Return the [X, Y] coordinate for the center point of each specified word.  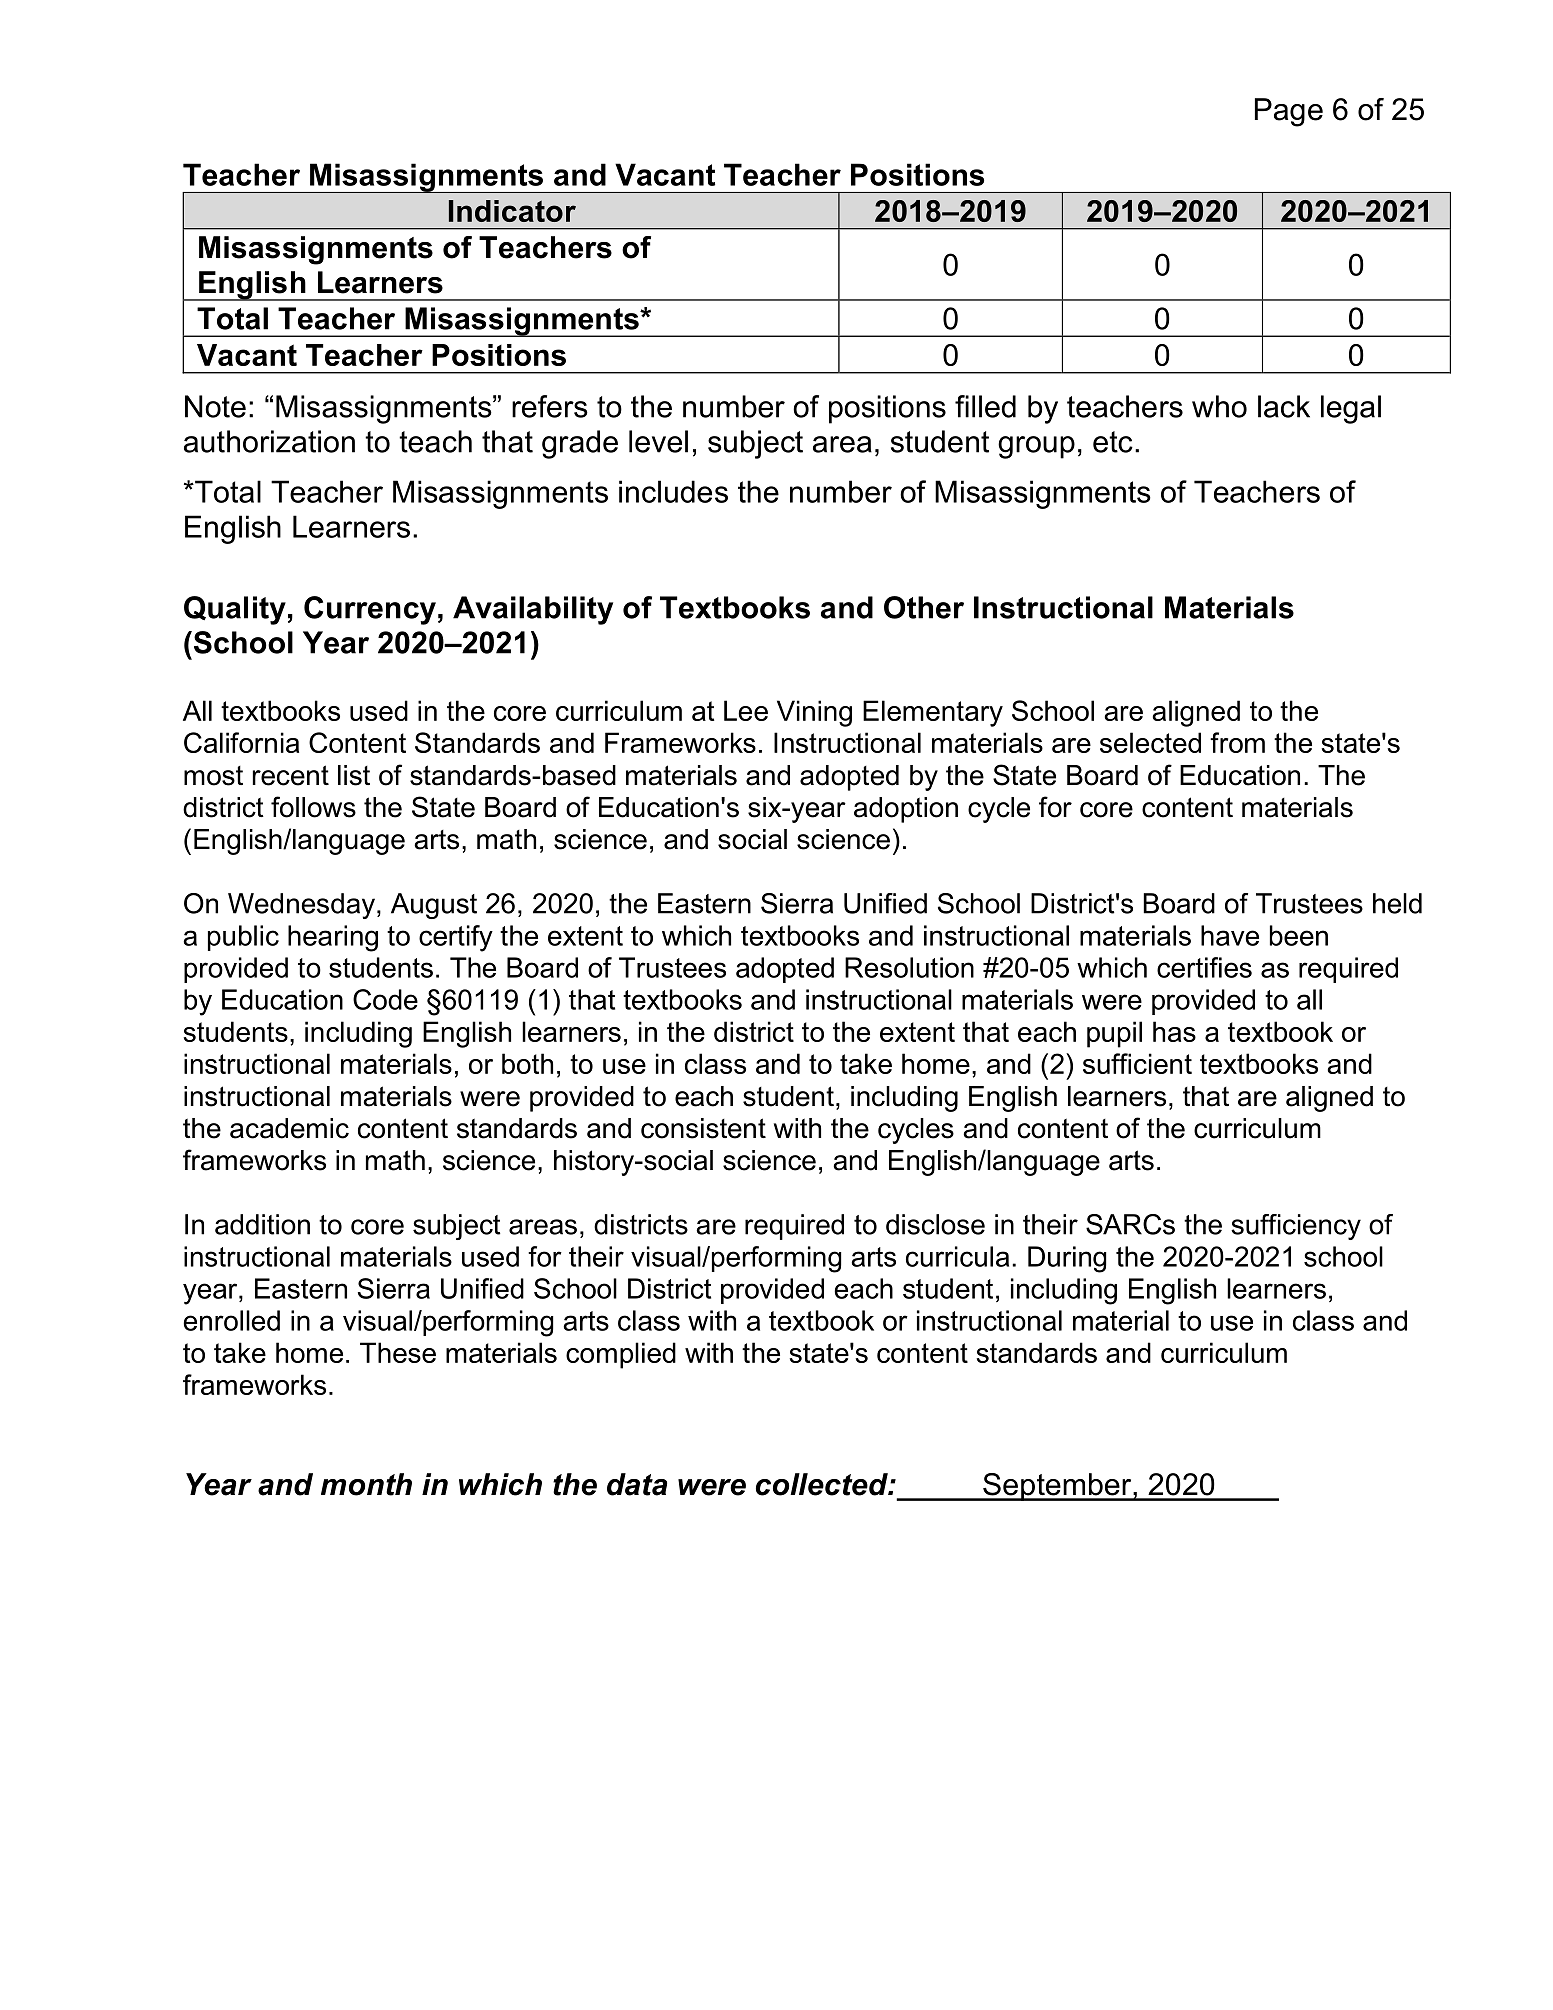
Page [1289, 112]
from [1237, 742]
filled [985, 406]
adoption [906, 810]
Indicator [512, 211]
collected [823, 1484]
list [354, 775]
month [366, 1484]
